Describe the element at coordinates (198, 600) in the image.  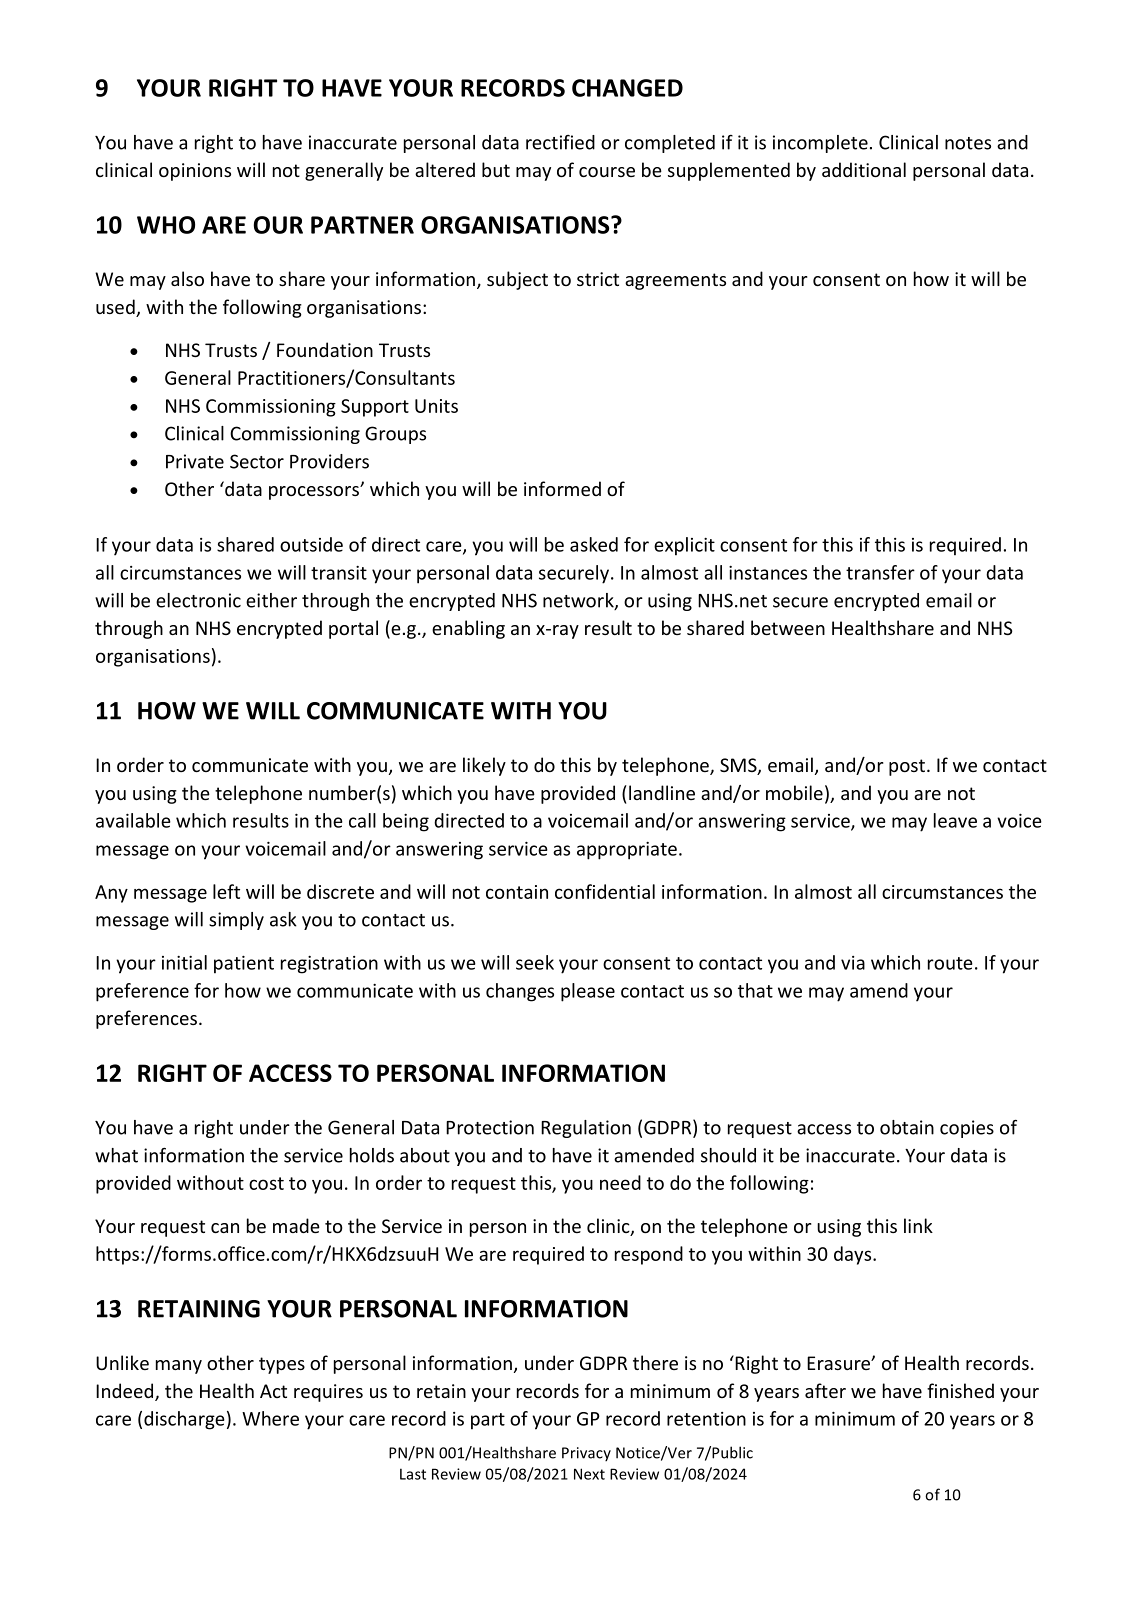
I see `electronic` at that location.
